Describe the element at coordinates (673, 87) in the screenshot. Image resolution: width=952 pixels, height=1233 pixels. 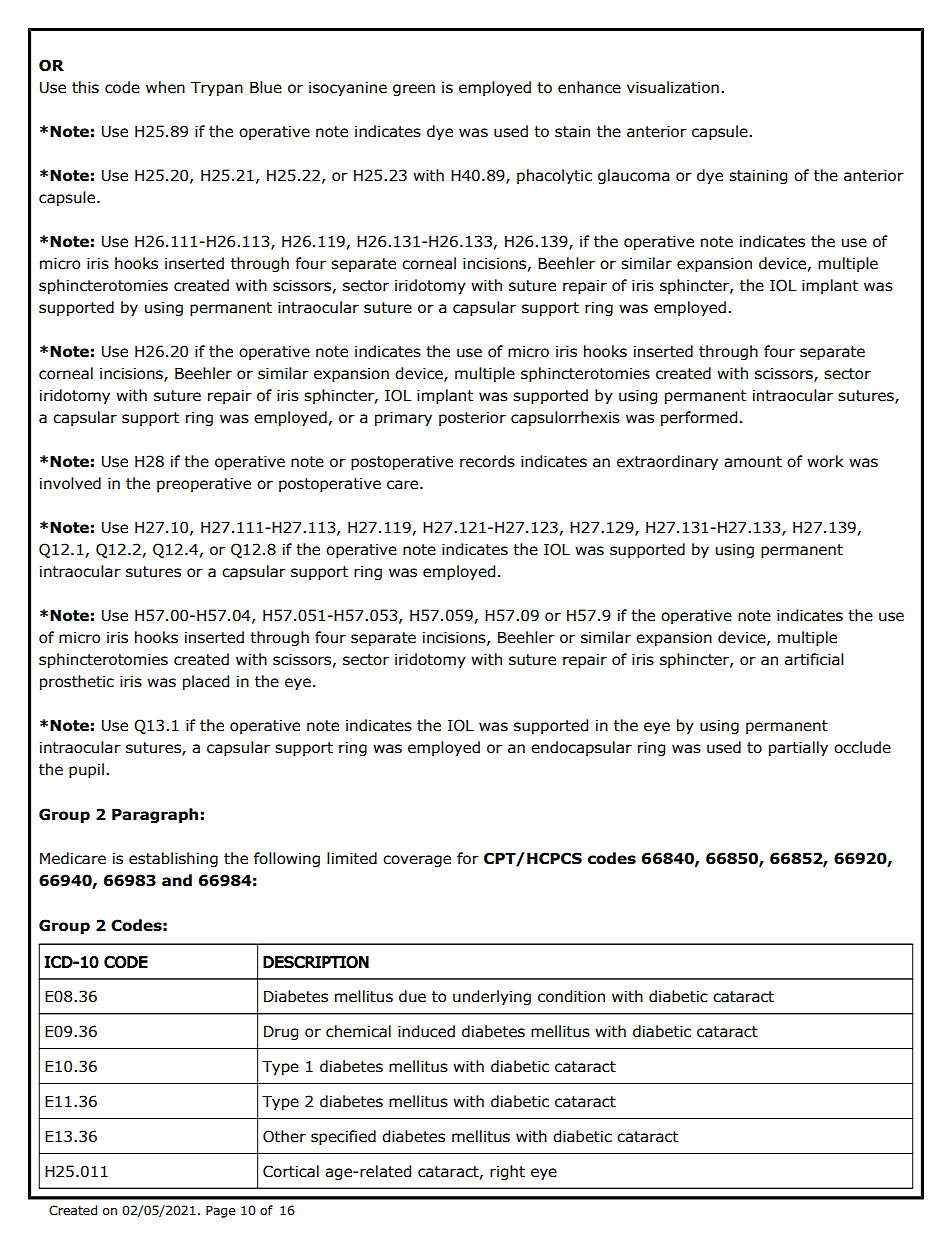
I see `visualization` at that location.
